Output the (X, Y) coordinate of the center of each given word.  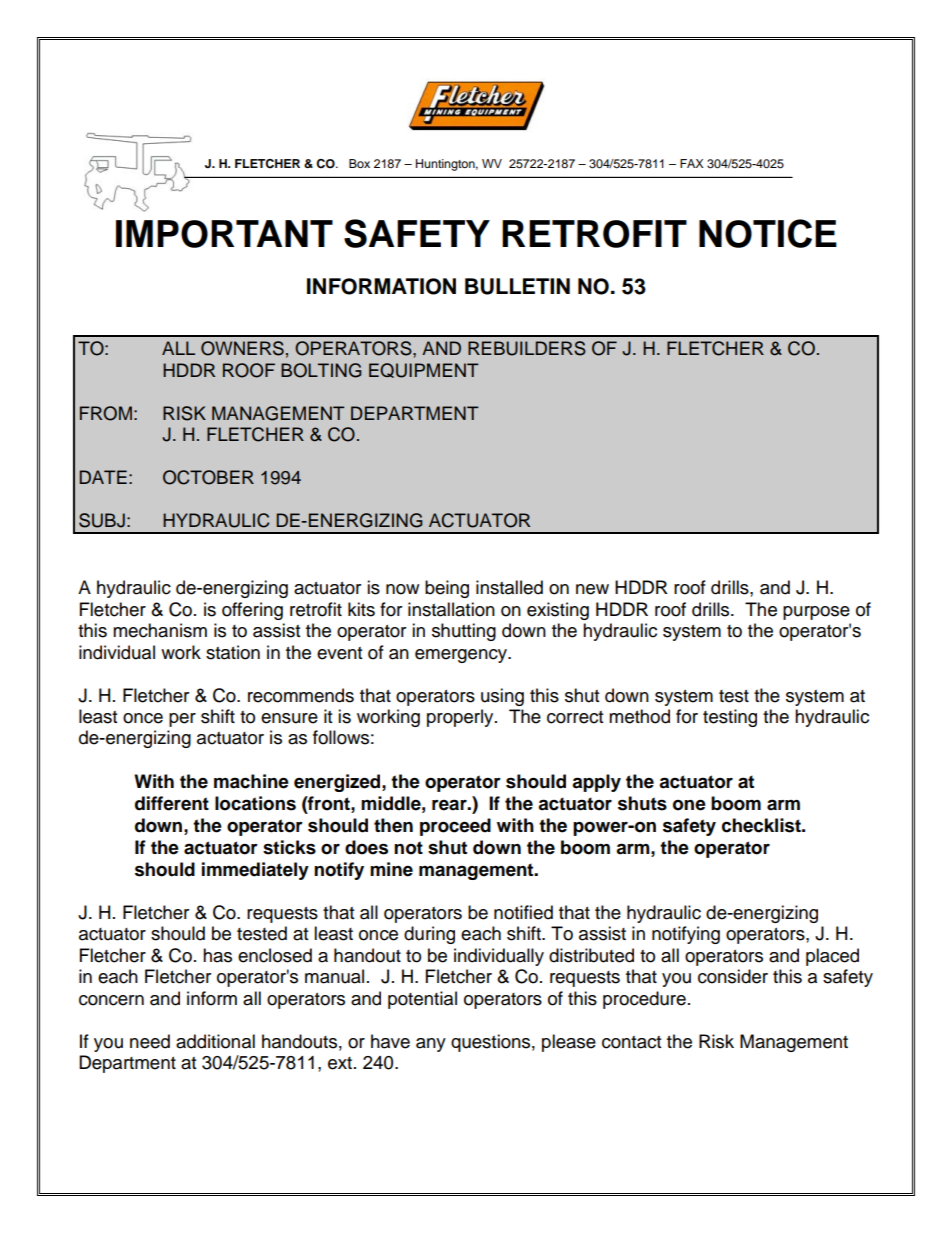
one (689, 805)
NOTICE (768, 233)
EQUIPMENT (424, 370)
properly (461, 718)
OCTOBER (208, 477)
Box (359, 163)
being (447, 589)
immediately (255, 871)
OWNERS (242, 348)
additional (215, 1041)
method (639, 716)
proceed (455, 827)
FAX (691, 163)
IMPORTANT (224, 234)
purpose (816, 613)
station (233, 652)
